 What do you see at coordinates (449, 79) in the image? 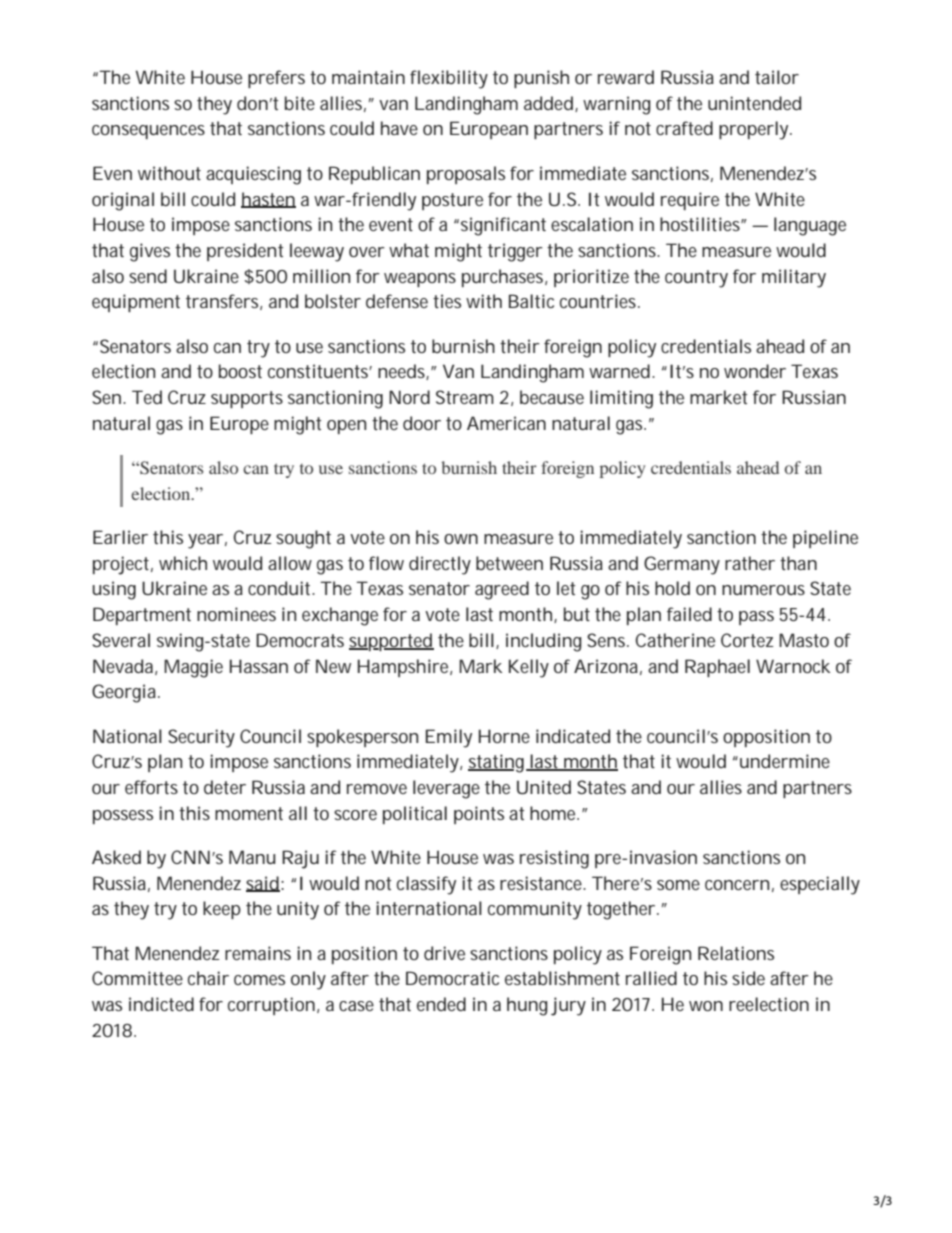
I see `flexibility` at bounding box center [449, 79].
